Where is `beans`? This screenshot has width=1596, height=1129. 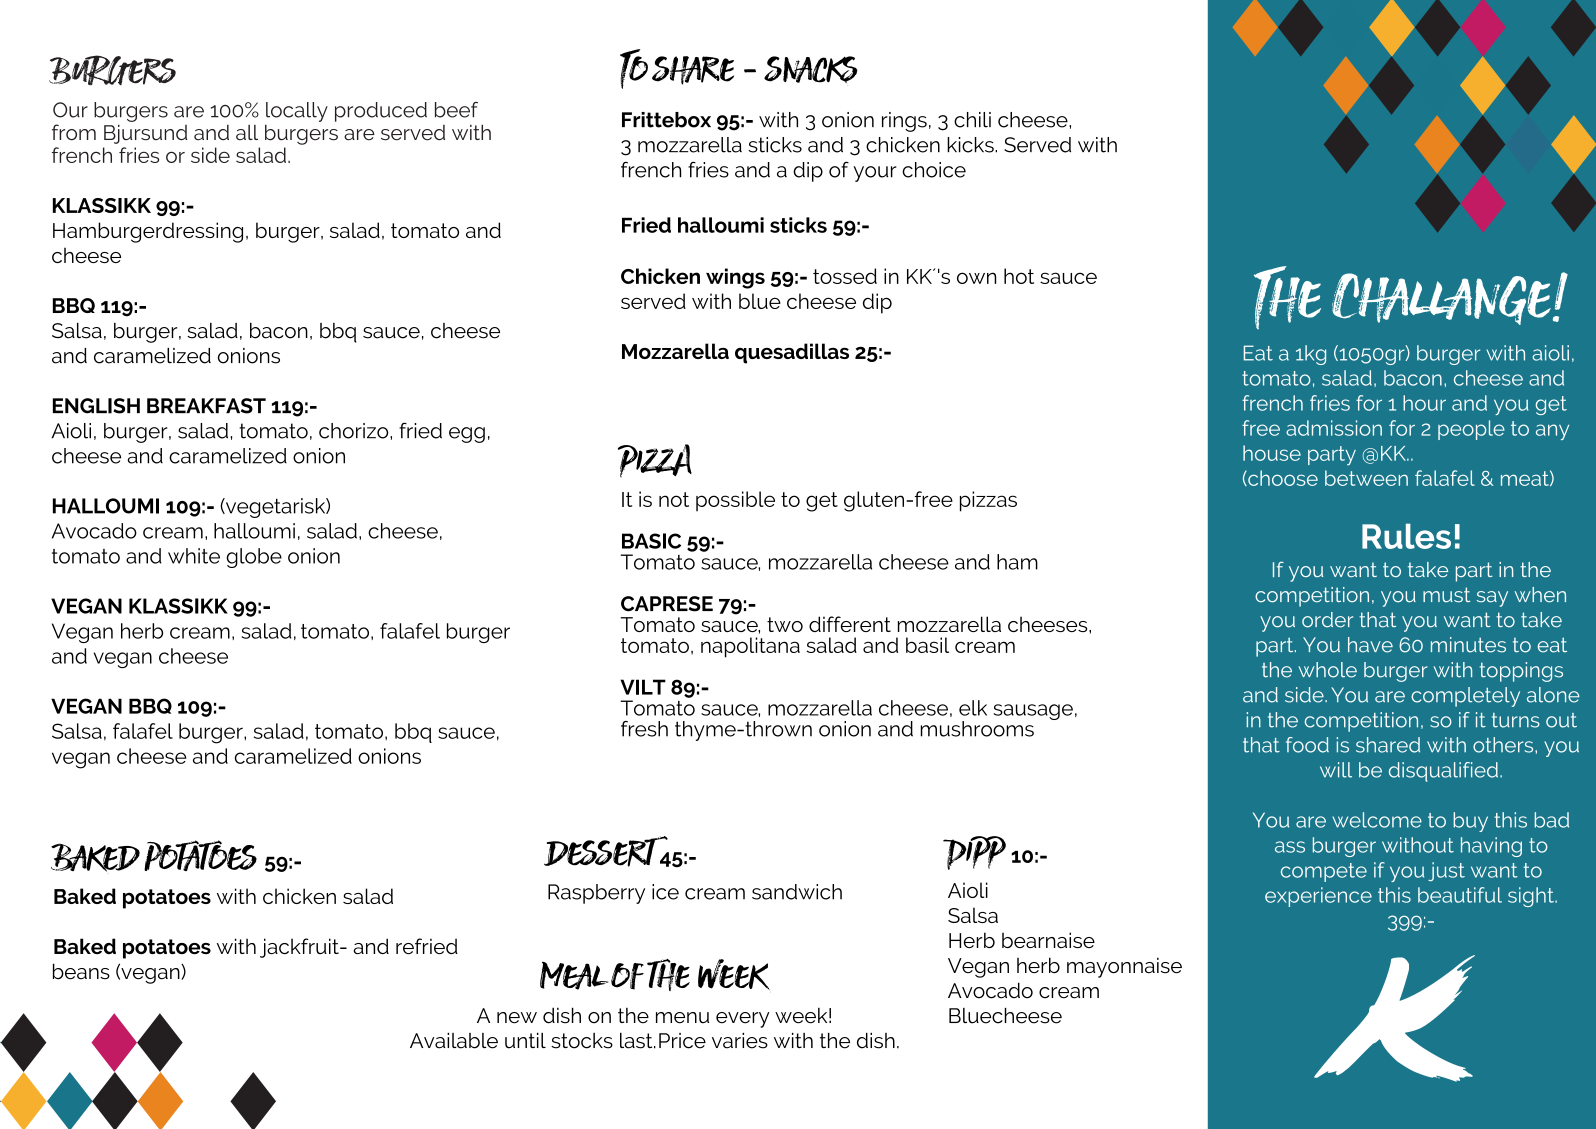 beans is located at coordinates (81, 971).
